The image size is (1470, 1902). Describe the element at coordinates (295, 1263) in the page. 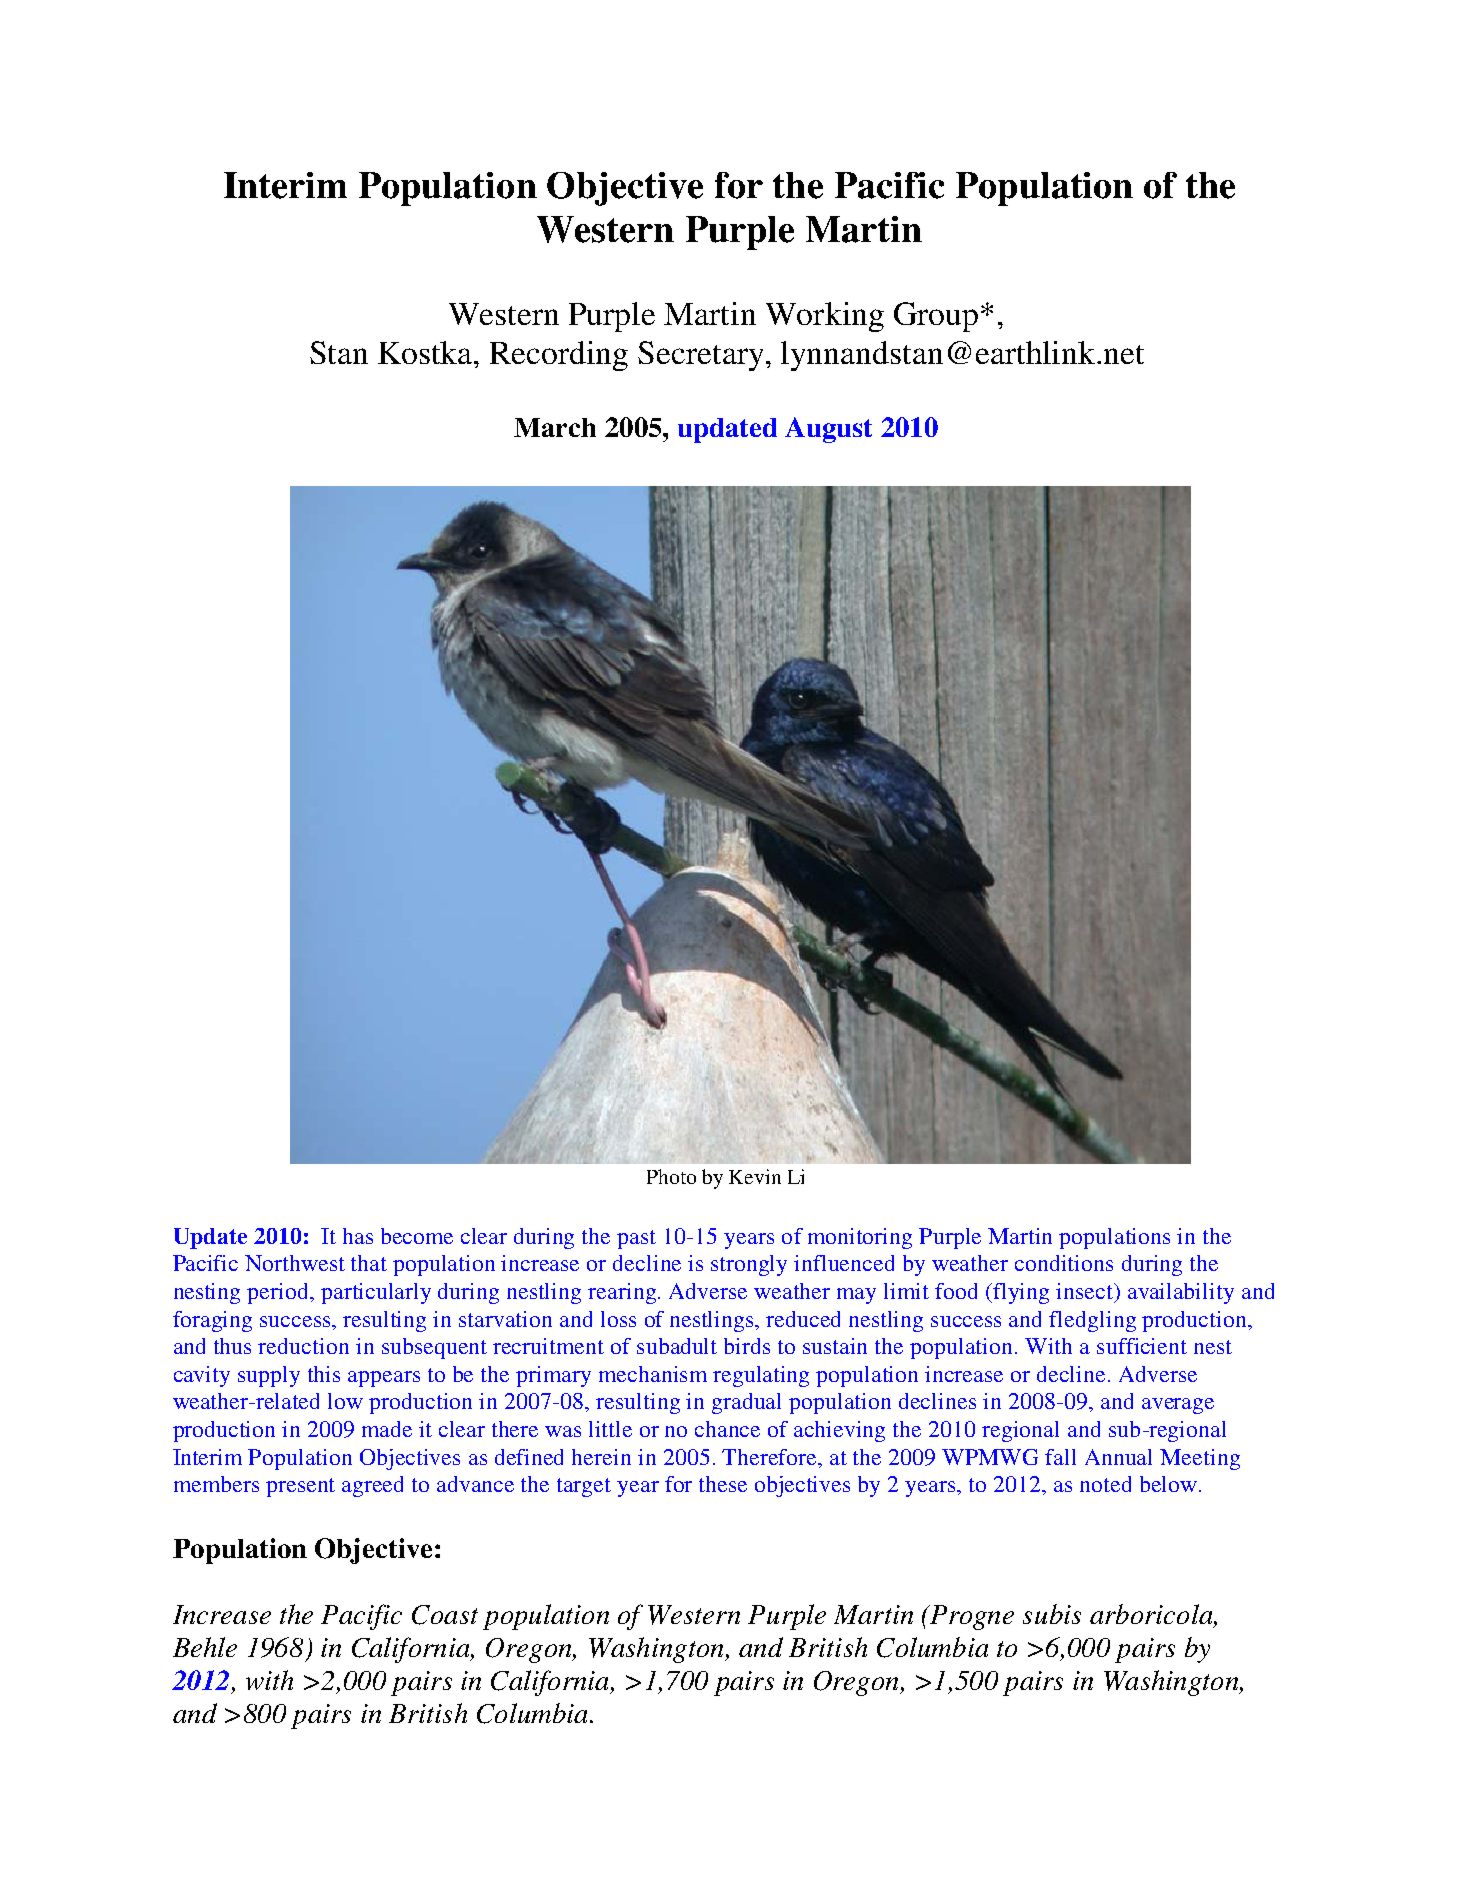

I see `Northwest` at that location.
